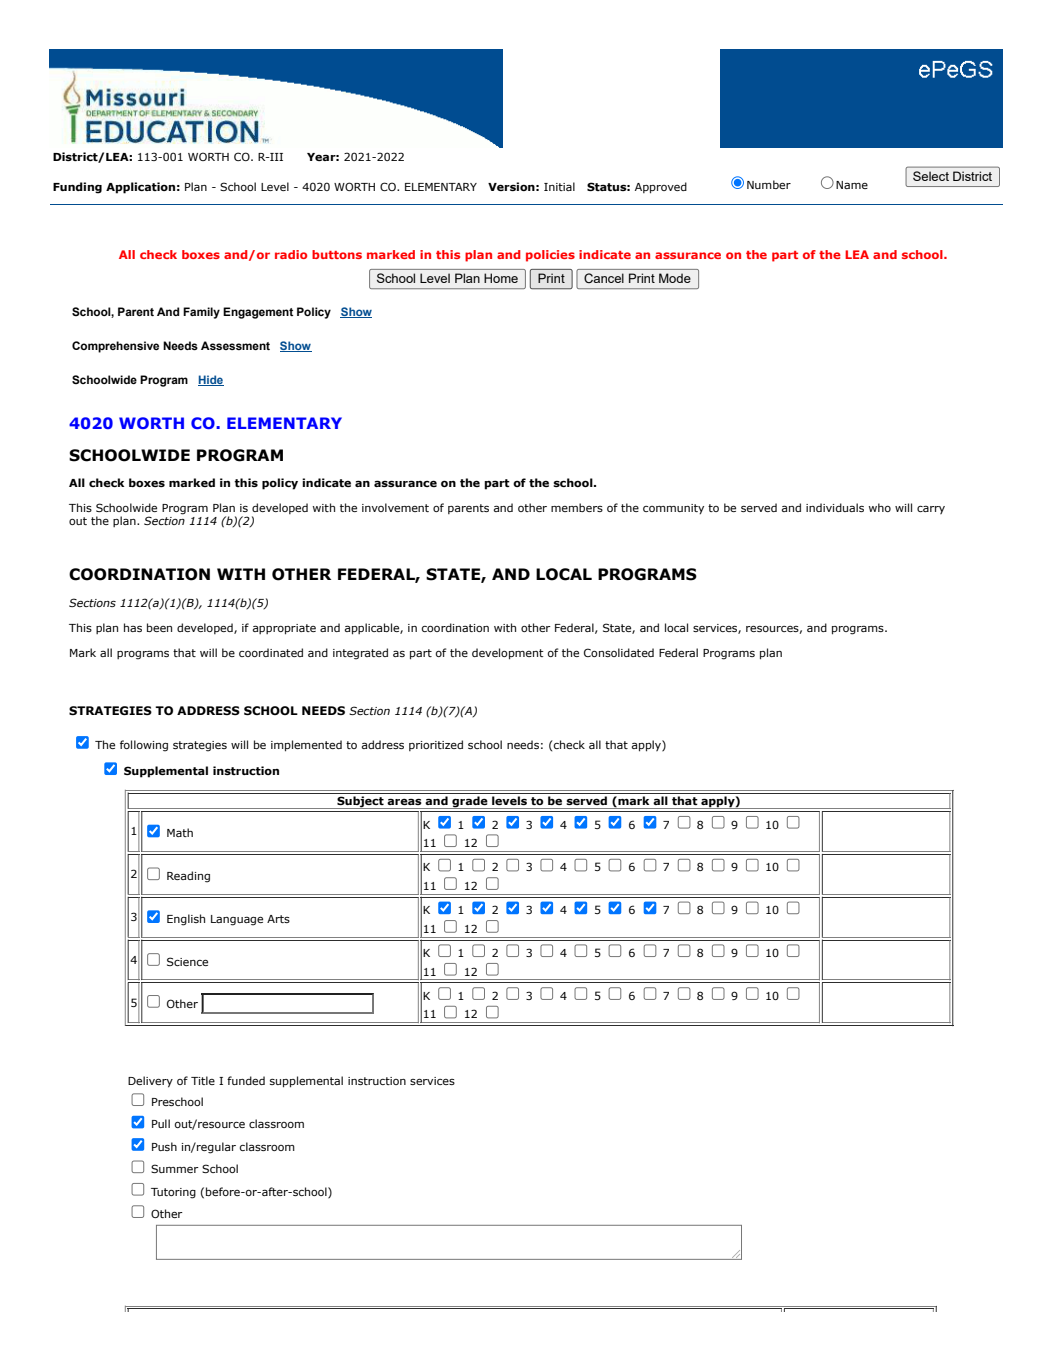 The image size is (1051, 1360). I want to click on members, so click(577, 507).
